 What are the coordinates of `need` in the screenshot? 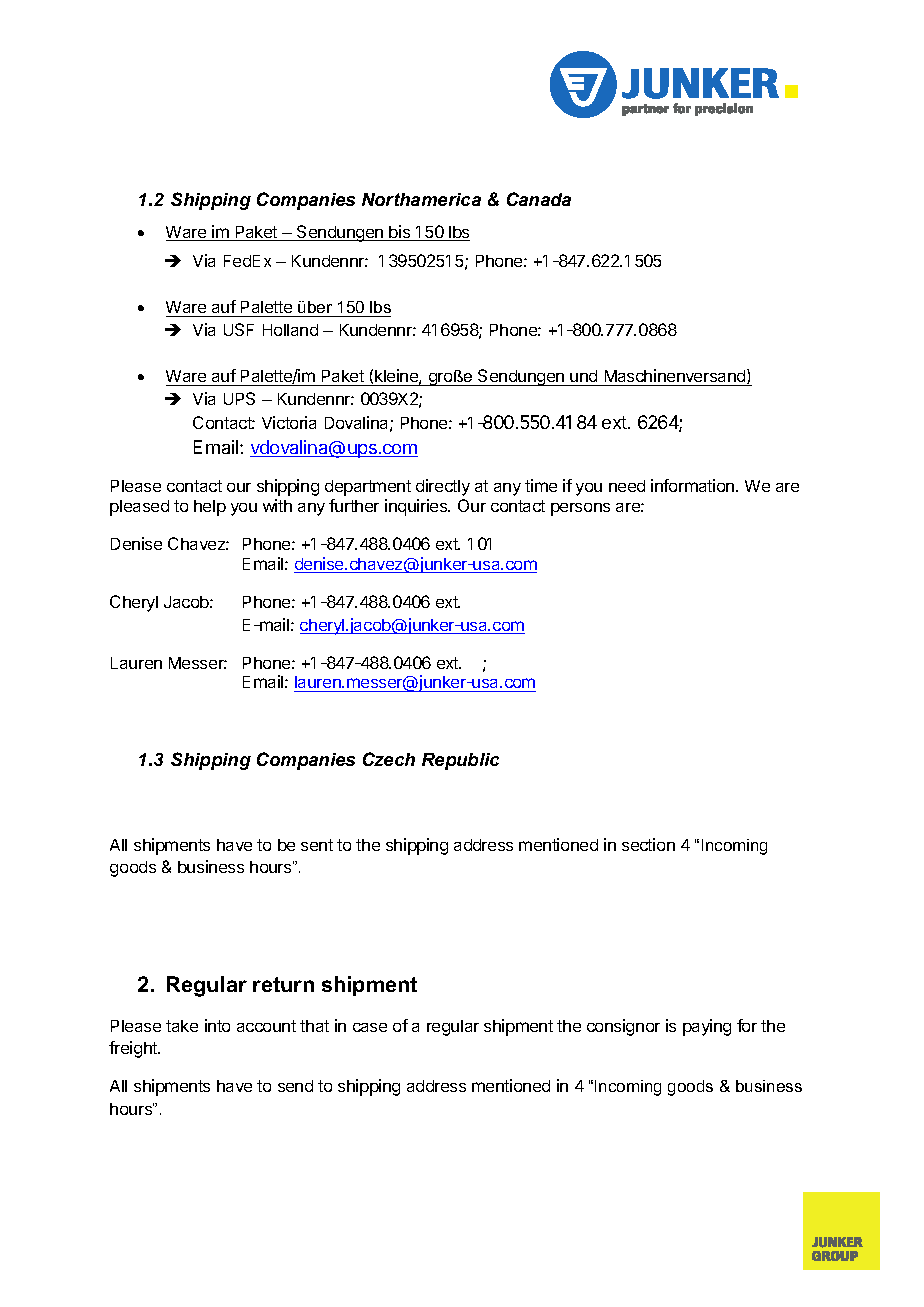 It's located at (627, 486).
